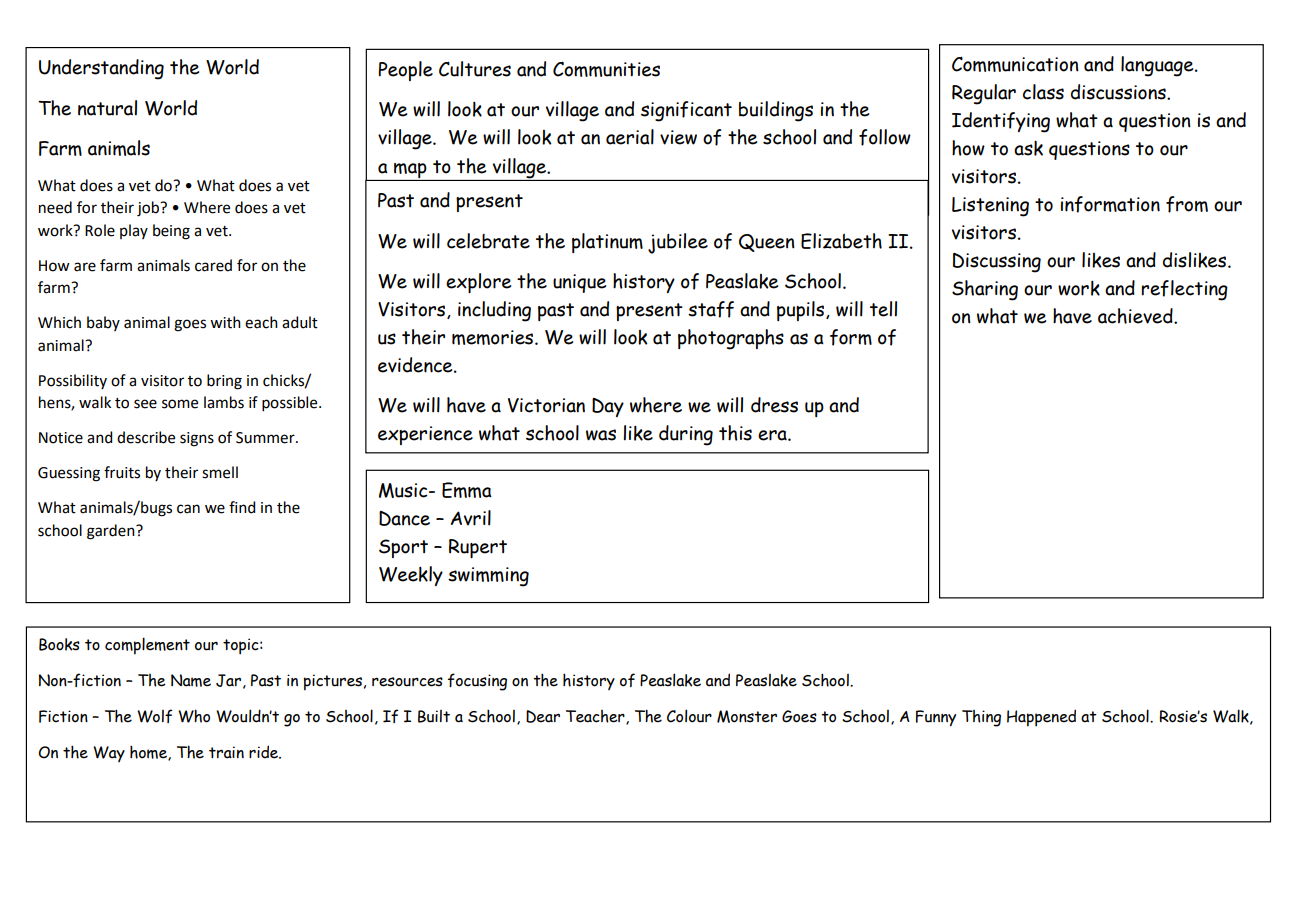  What do you see at coordinates (608, 407) in the screenshot?
I see `Day` at bounding box center [608, 407].
